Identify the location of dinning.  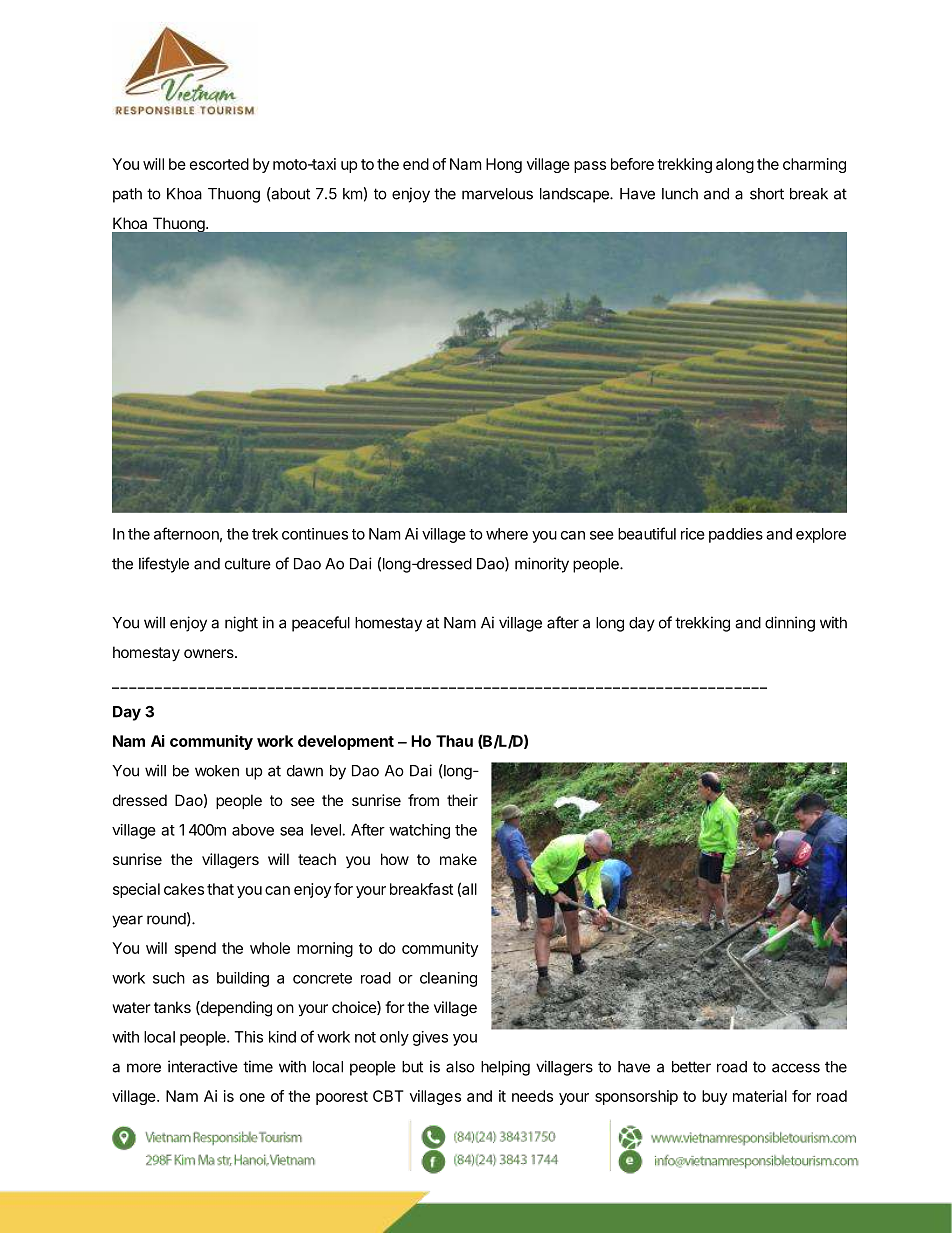
(790, 624).
